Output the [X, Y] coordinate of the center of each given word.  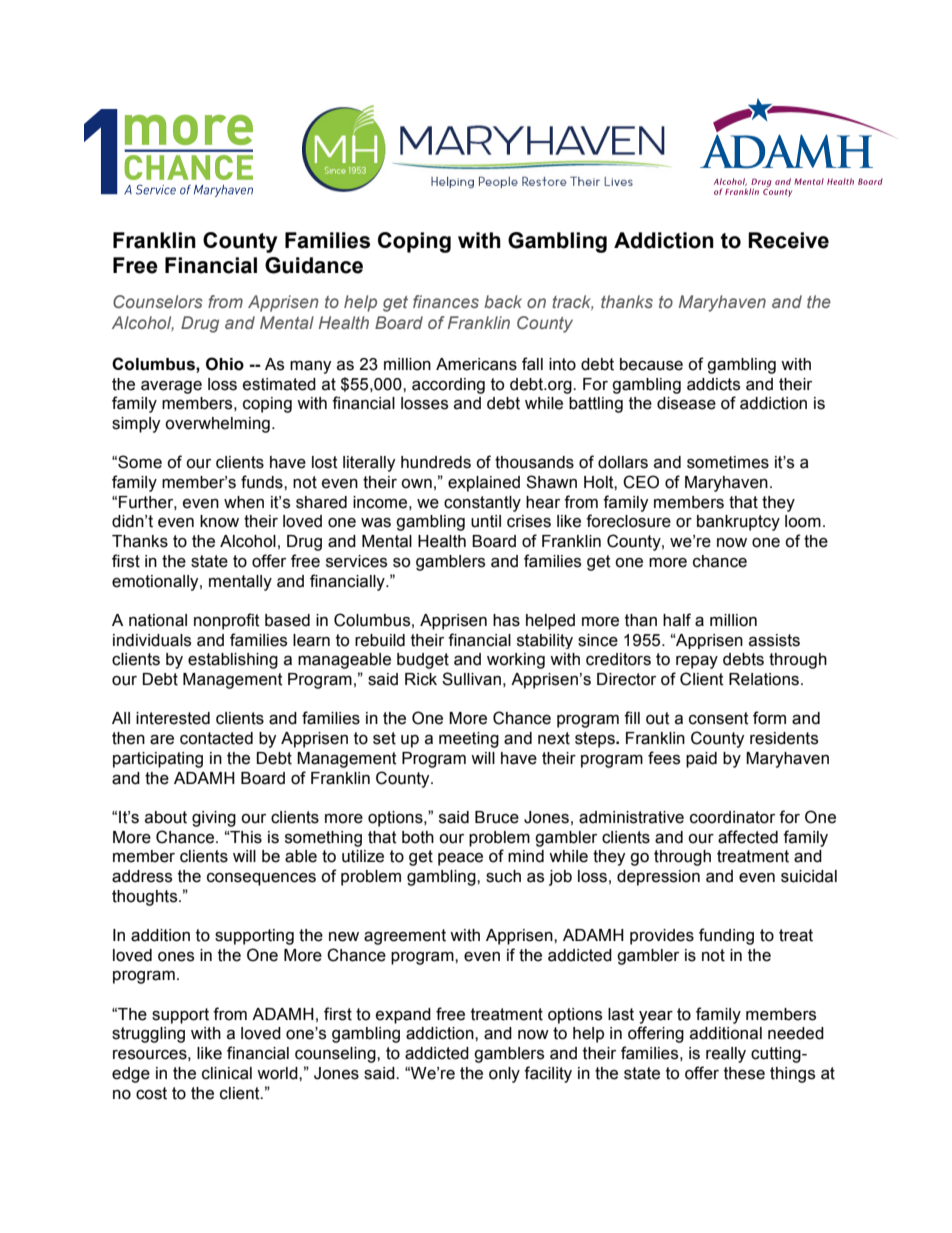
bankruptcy [738, 523]
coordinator [732, 817]
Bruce [497, 817]
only [504, 1075]
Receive [788, 240]
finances [446, 301]
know [219, 521]
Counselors [158, 301]
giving [214, 819]
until [486, 521]
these [744, 1073]
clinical [227, 1073]
